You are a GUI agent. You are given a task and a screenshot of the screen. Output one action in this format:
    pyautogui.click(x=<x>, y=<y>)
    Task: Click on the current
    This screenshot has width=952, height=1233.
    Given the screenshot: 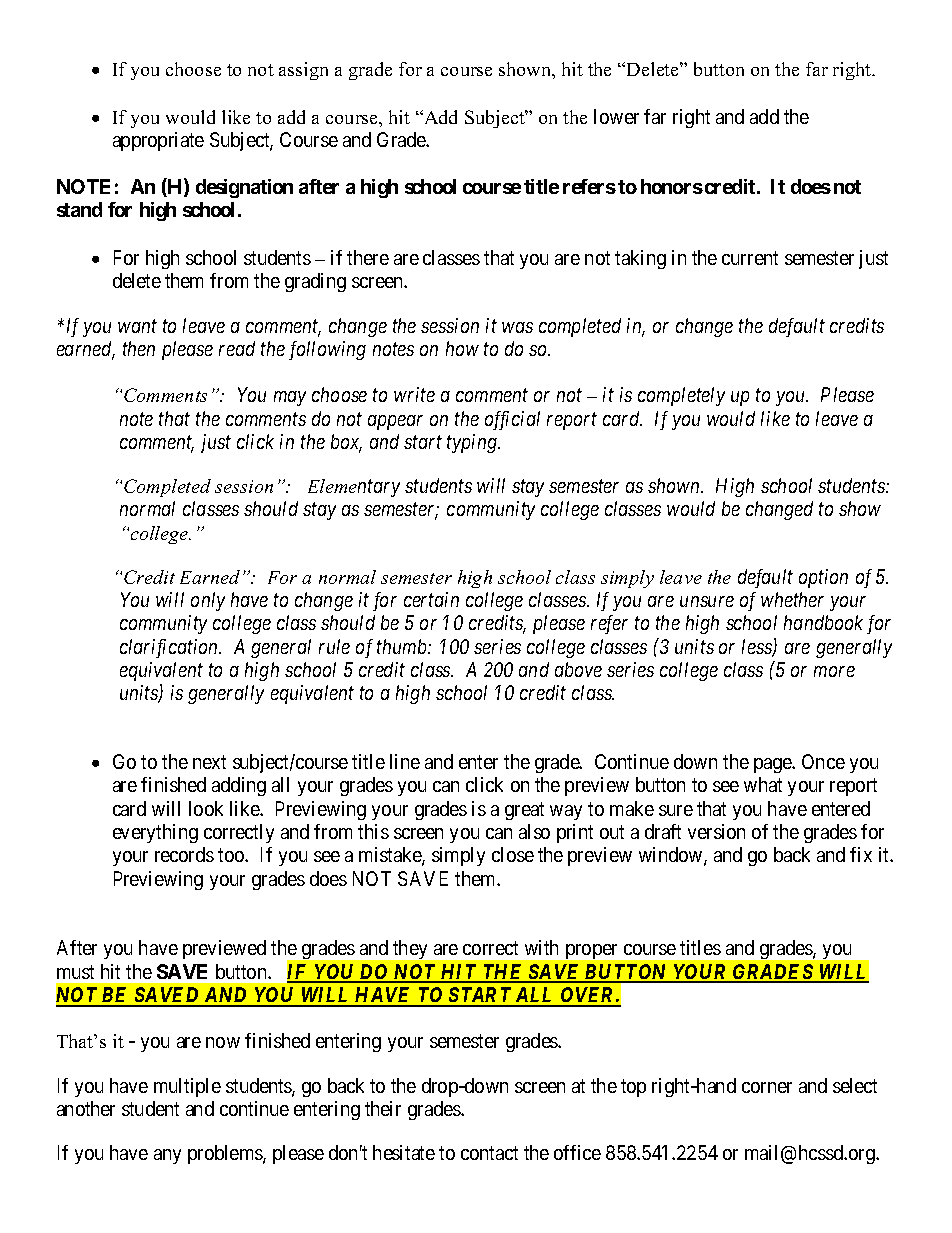 What is the action you would take?
    pyautogui.click(x=750, y=258)
